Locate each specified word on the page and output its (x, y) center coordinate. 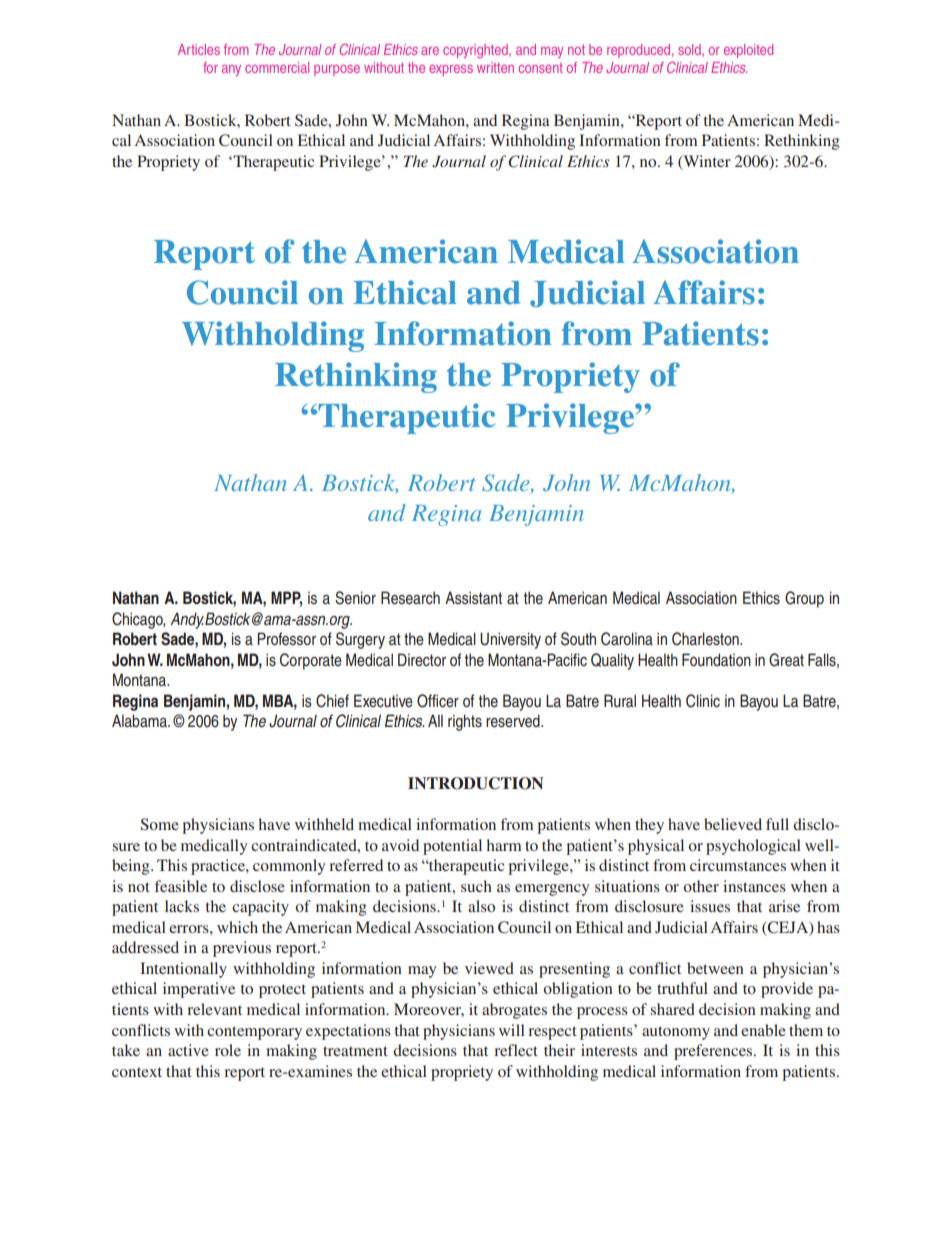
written (495, 67)
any (231, 70)
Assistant (473, 598)
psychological (753, 847)
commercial (277, 67)
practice (219, 867)
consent (541, 68)
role (228, 1050)
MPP (286, 598)
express (451, 70)
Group (804, 599)
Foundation (716, 660)
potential (452, 847)
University (510, 640)
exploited (748, 51)
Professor (286, 639)
